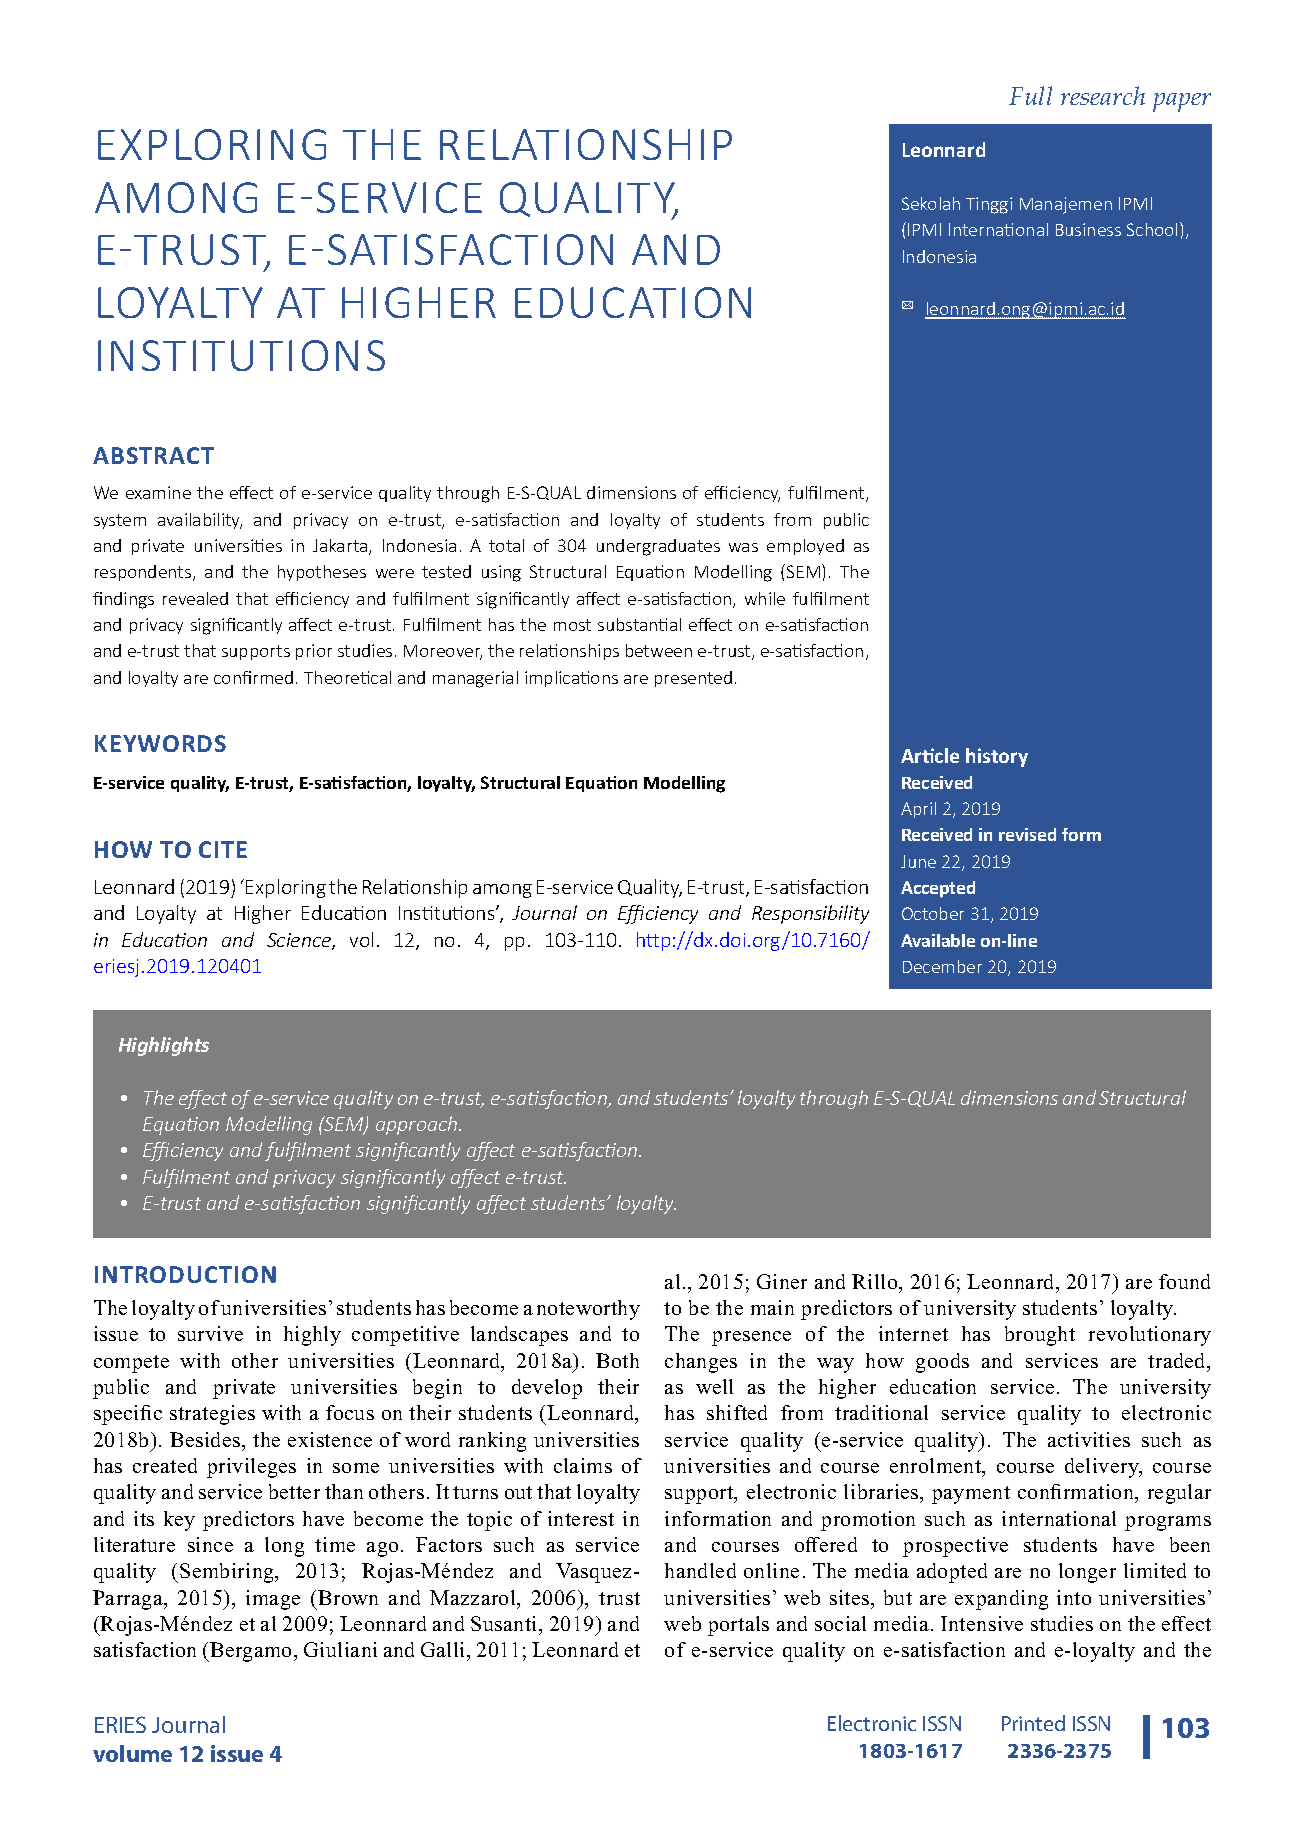 The image size is (1305, 1846). I want to click on history, so click(997, 757).
